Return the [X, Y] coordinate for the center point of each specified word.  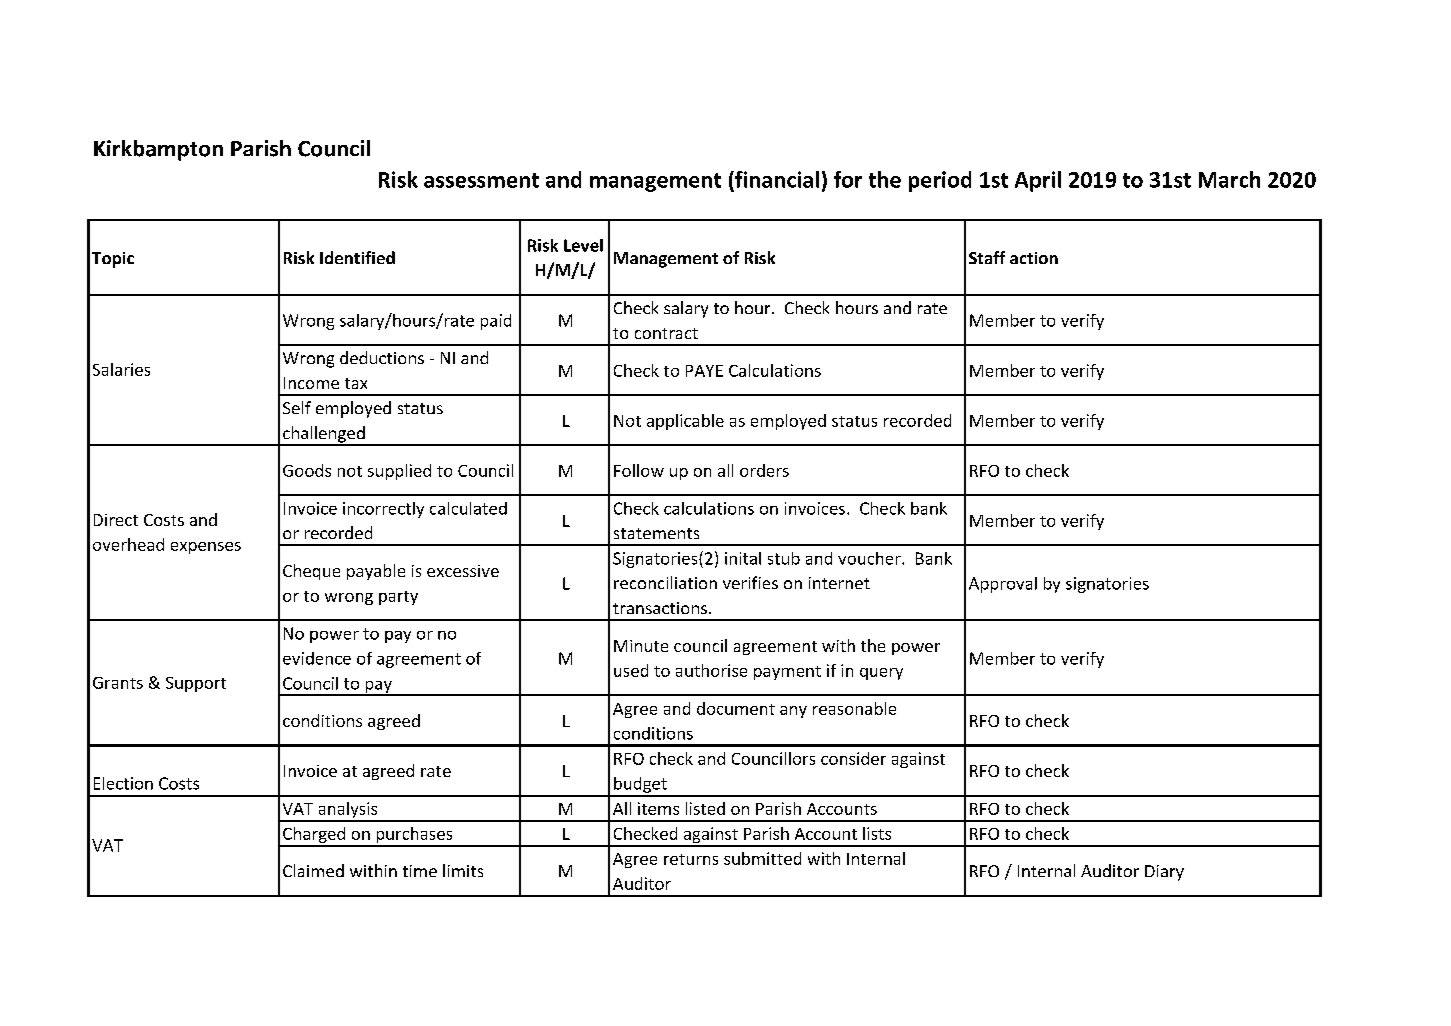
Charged [314, 836]
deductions [382, 357]
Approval [1003, 585]
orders [764, 470]
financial [776, 179]
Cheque [311, 572]
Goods [307, 470]
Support [196, 684]
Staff [987, 257]
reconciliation [665, 582]
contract [666, 333]
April [1038, 181]
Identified [357, 257]
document [736, 708]
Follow [639, 470]
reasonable [854, 708]
